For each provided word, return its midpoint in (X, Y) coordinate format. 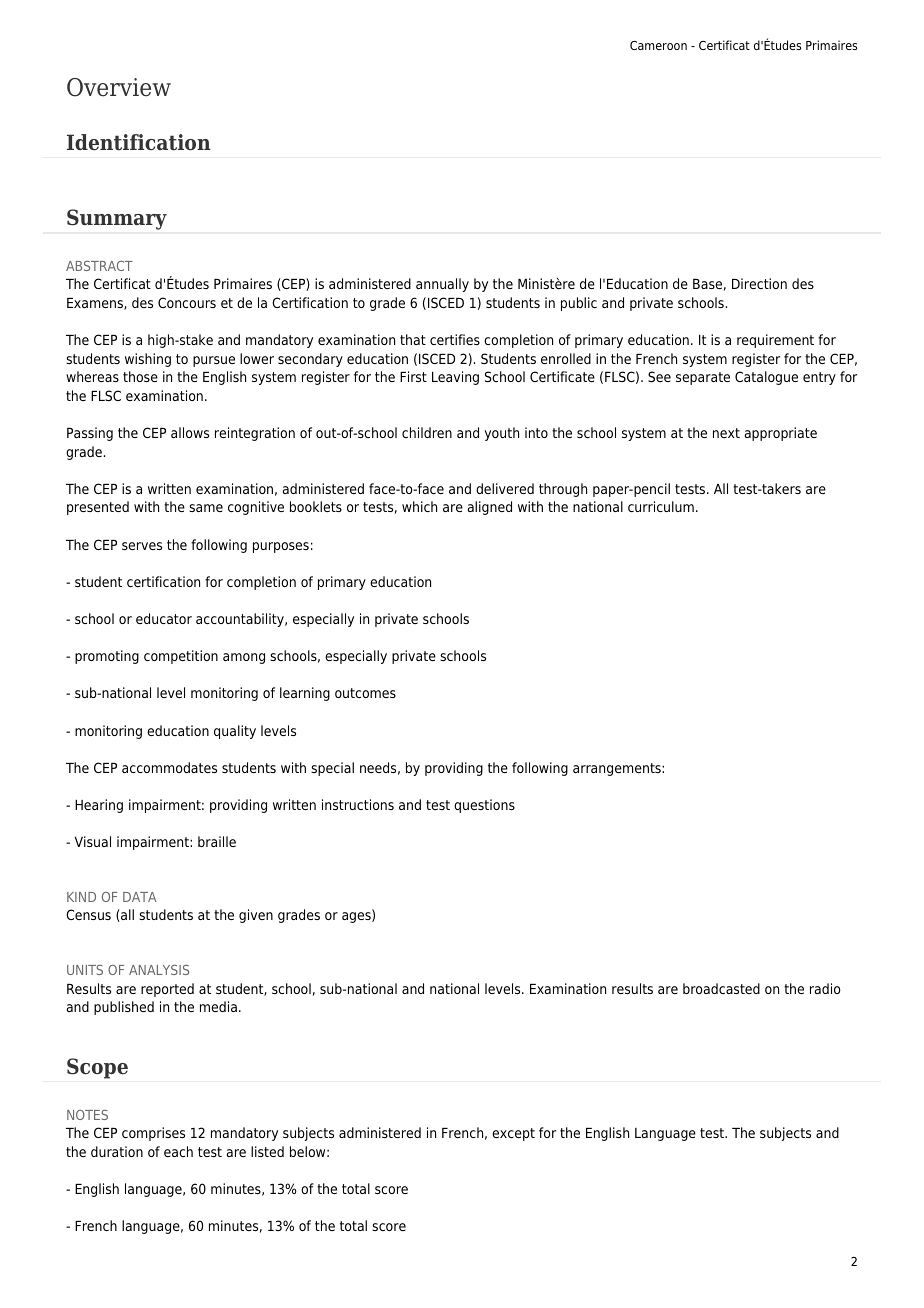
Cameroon (658, 45)
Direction (759, 283)
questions (484, 806)
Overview (119, 87)
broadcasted (721, 988)
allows (190, 432)
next (726, 433)
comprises (153, 1134)
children (427, 432)
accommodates (169, 767)
